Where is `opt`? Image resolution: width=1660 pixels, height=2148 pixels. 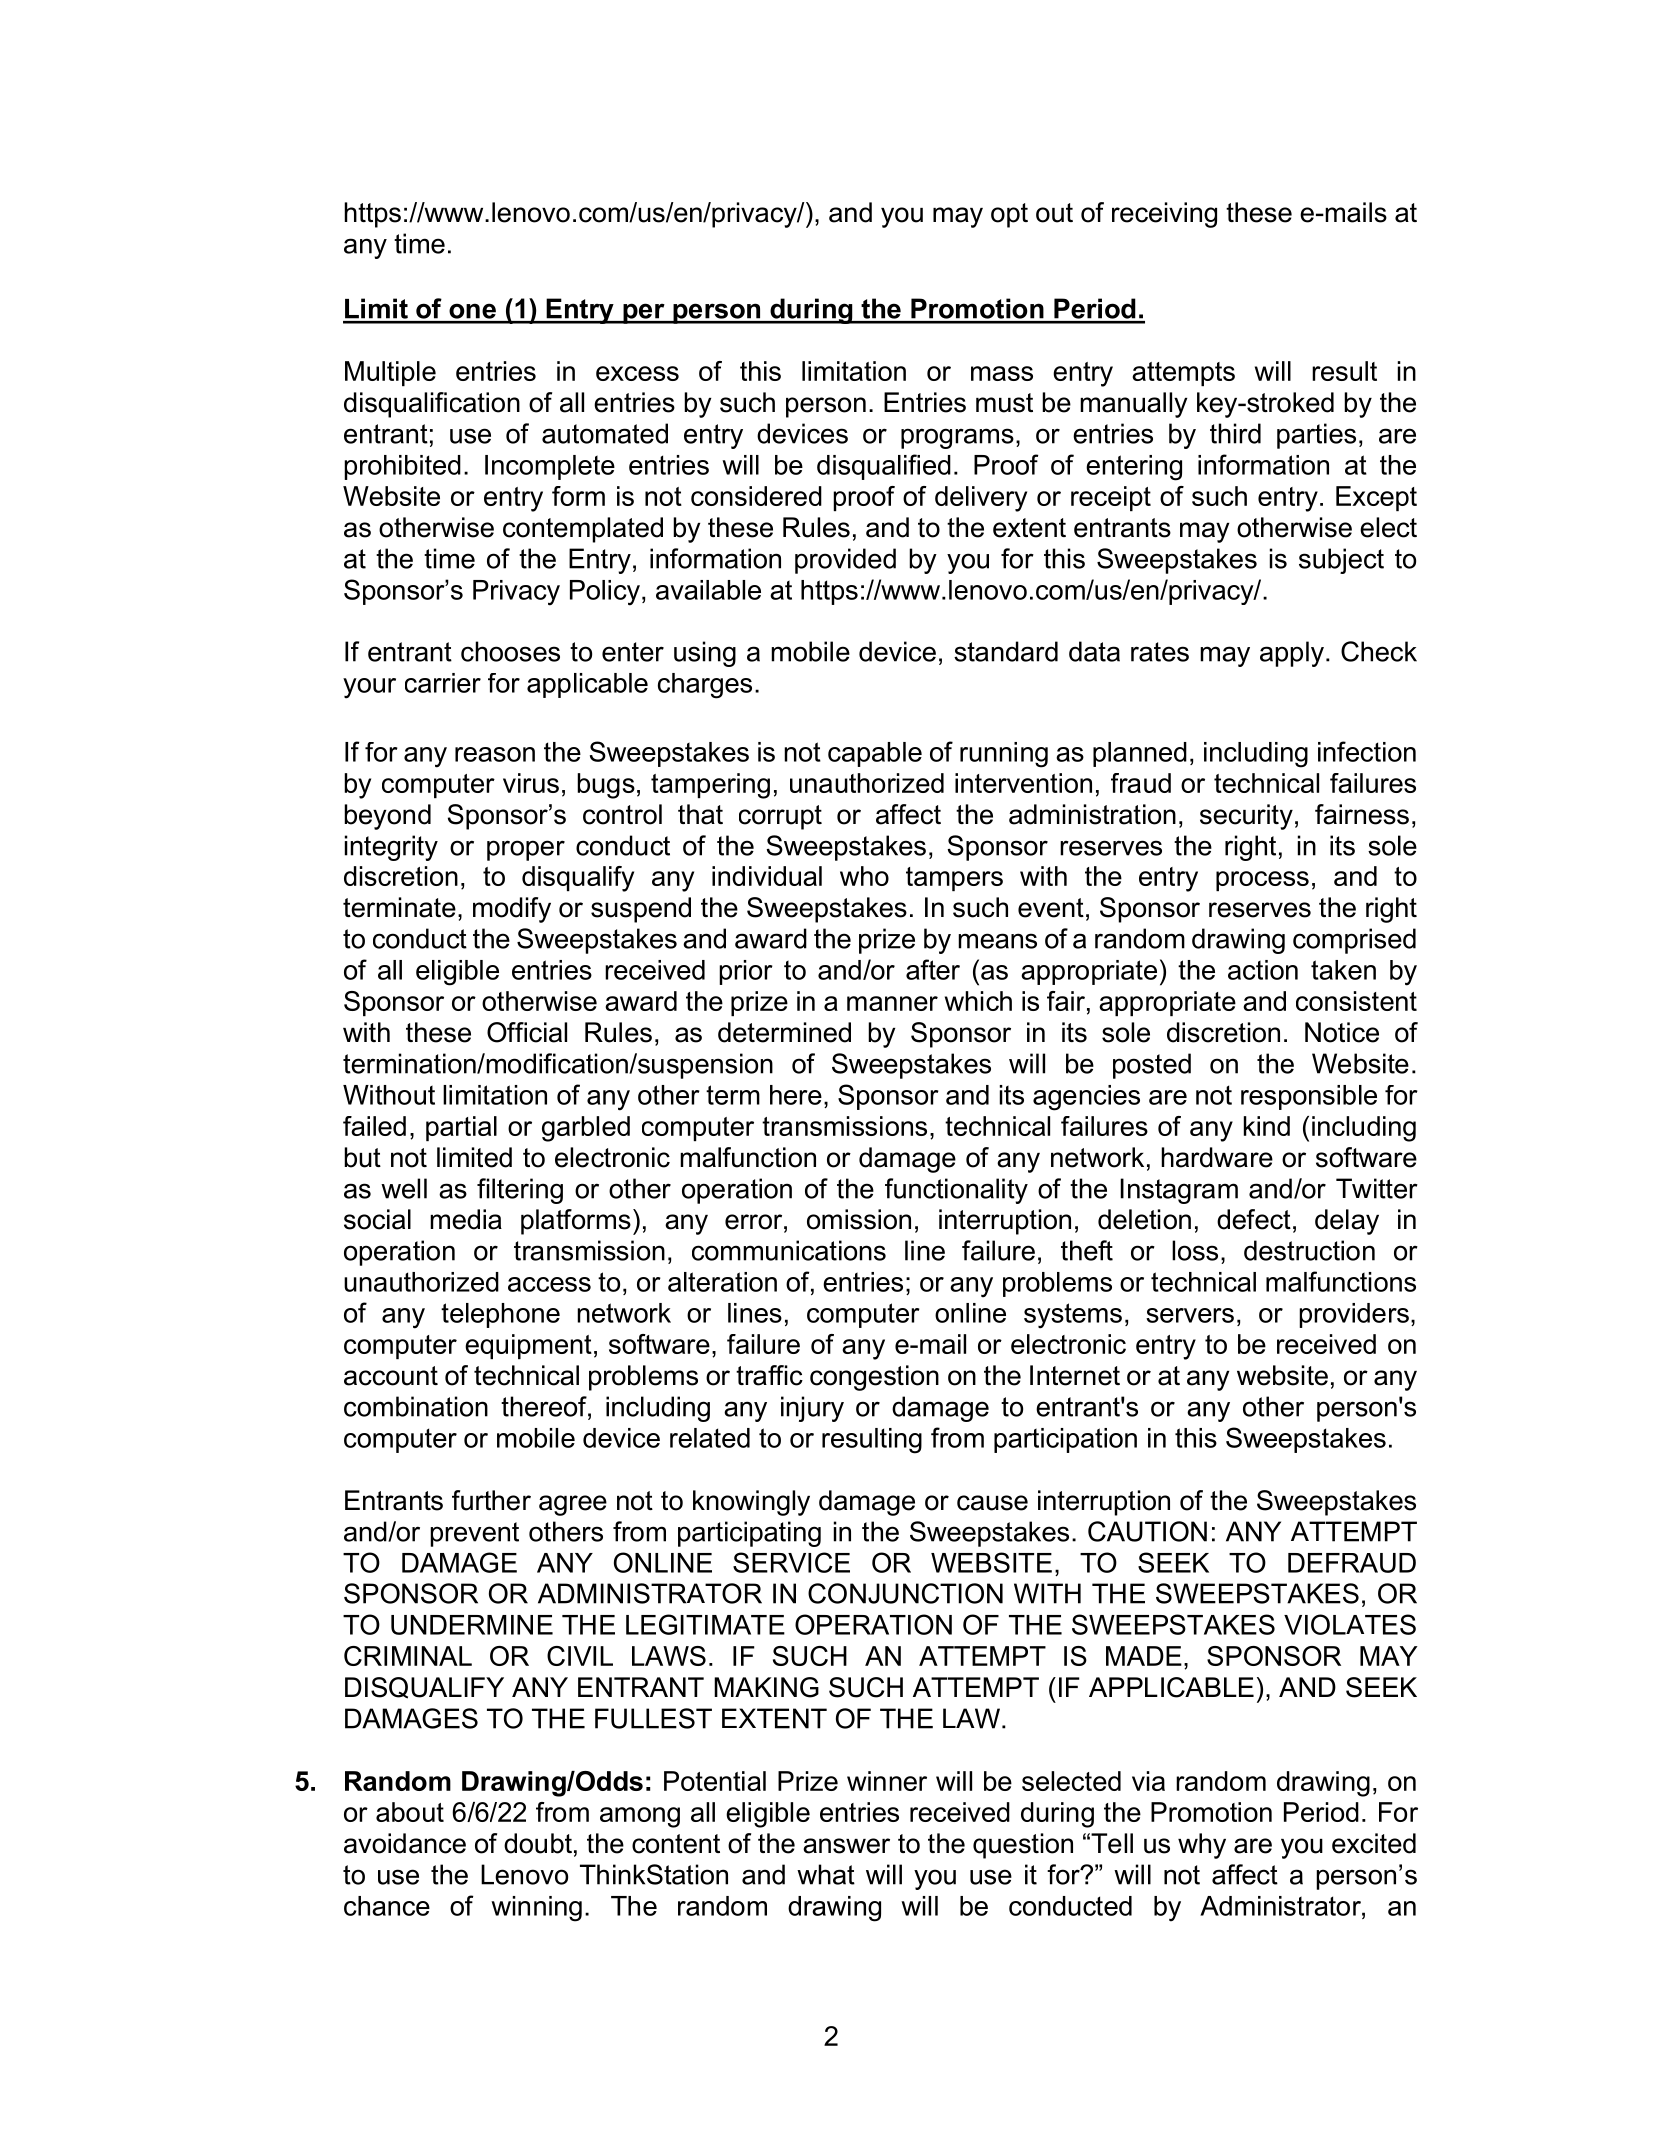 opt is located at coordinates (1009, 215).
